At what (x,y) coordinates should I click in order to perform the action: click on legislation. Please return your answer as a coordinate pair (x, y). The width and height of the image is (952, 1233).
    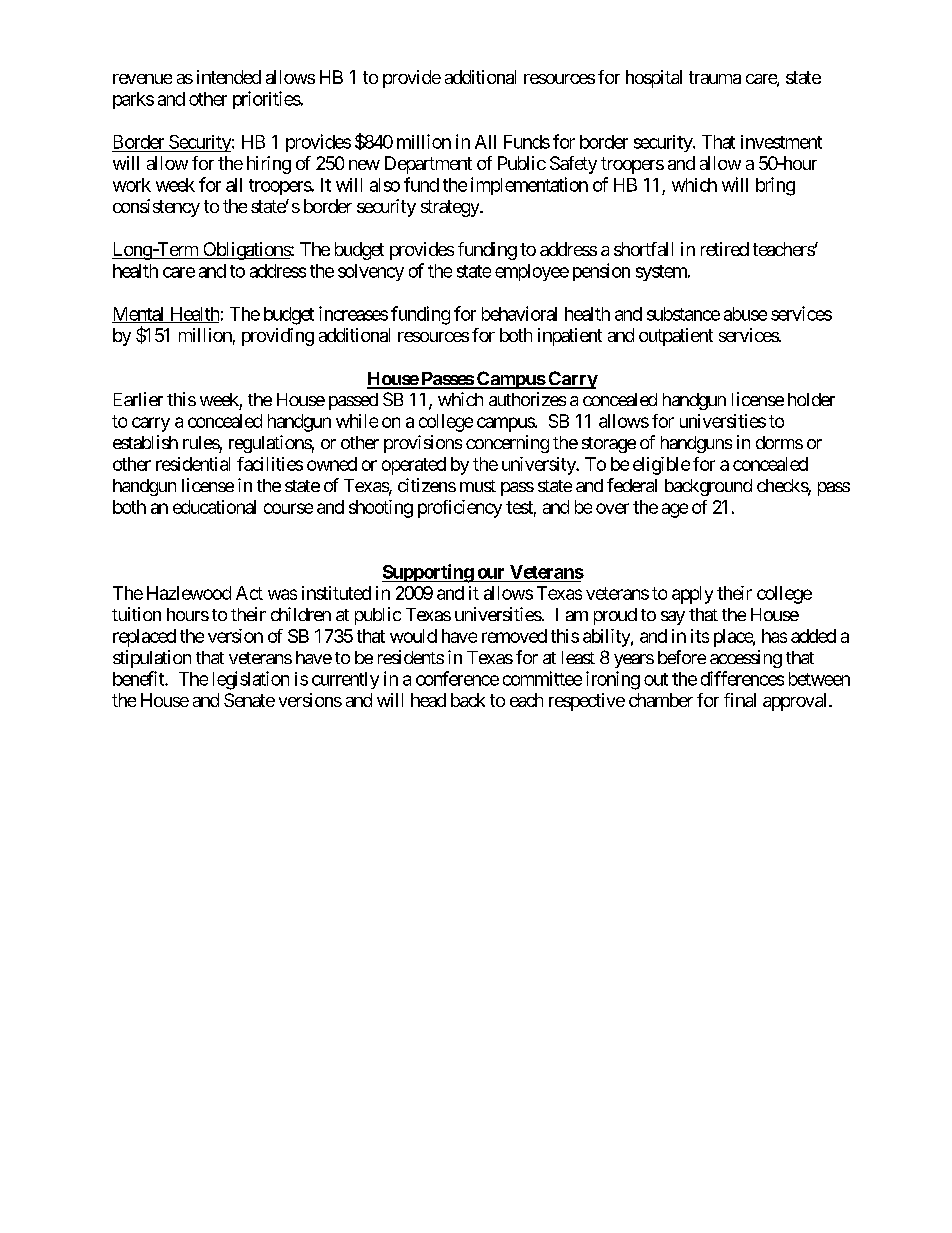
    Looking at the image, I should click on (251, 680).
